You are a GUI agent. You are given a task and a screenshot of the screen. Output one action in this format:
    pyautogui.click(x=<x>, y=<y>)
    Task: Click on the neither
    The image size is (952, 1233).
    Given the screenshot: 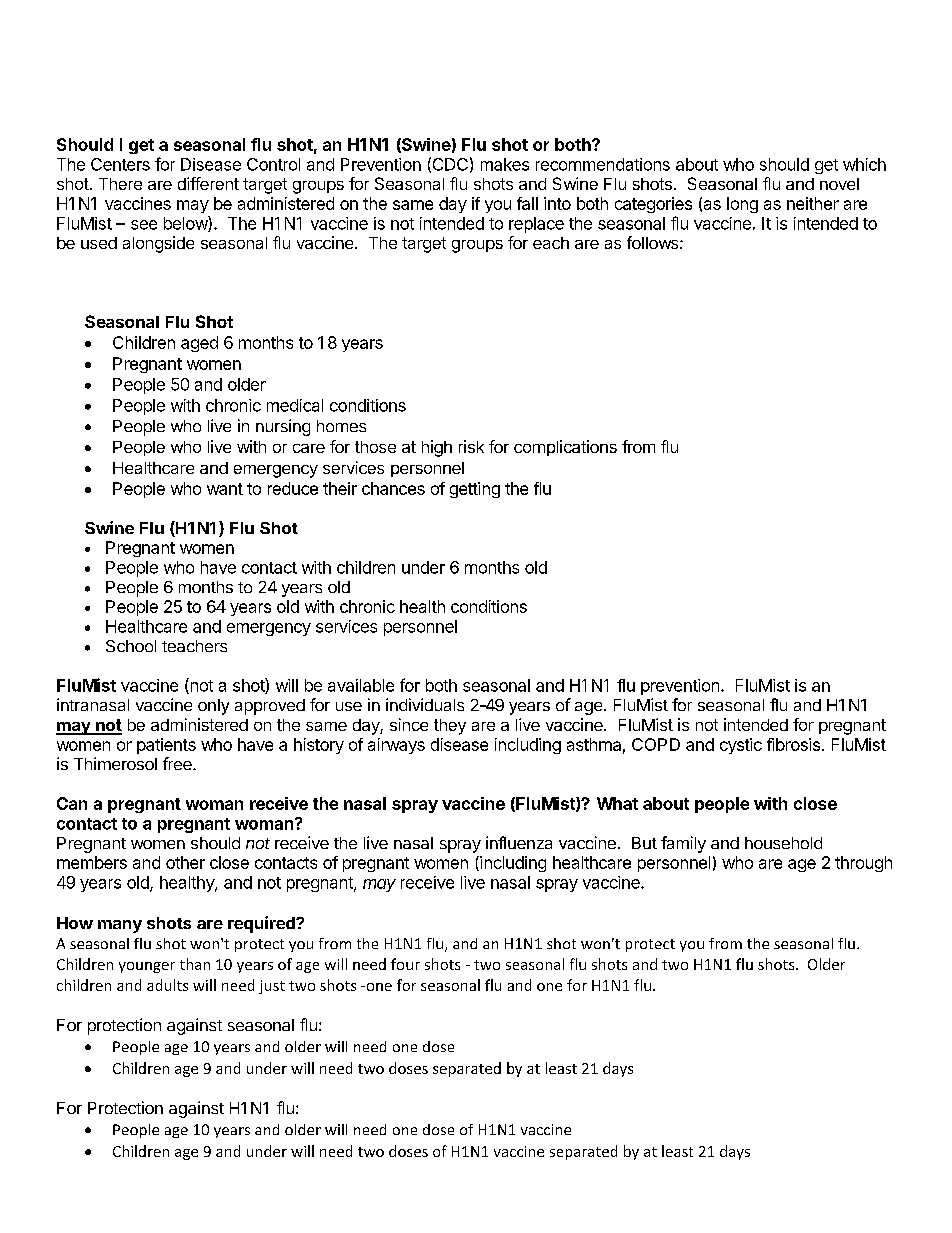 What is the action you would take?
    pyautogui.click(x=813, y=203)
